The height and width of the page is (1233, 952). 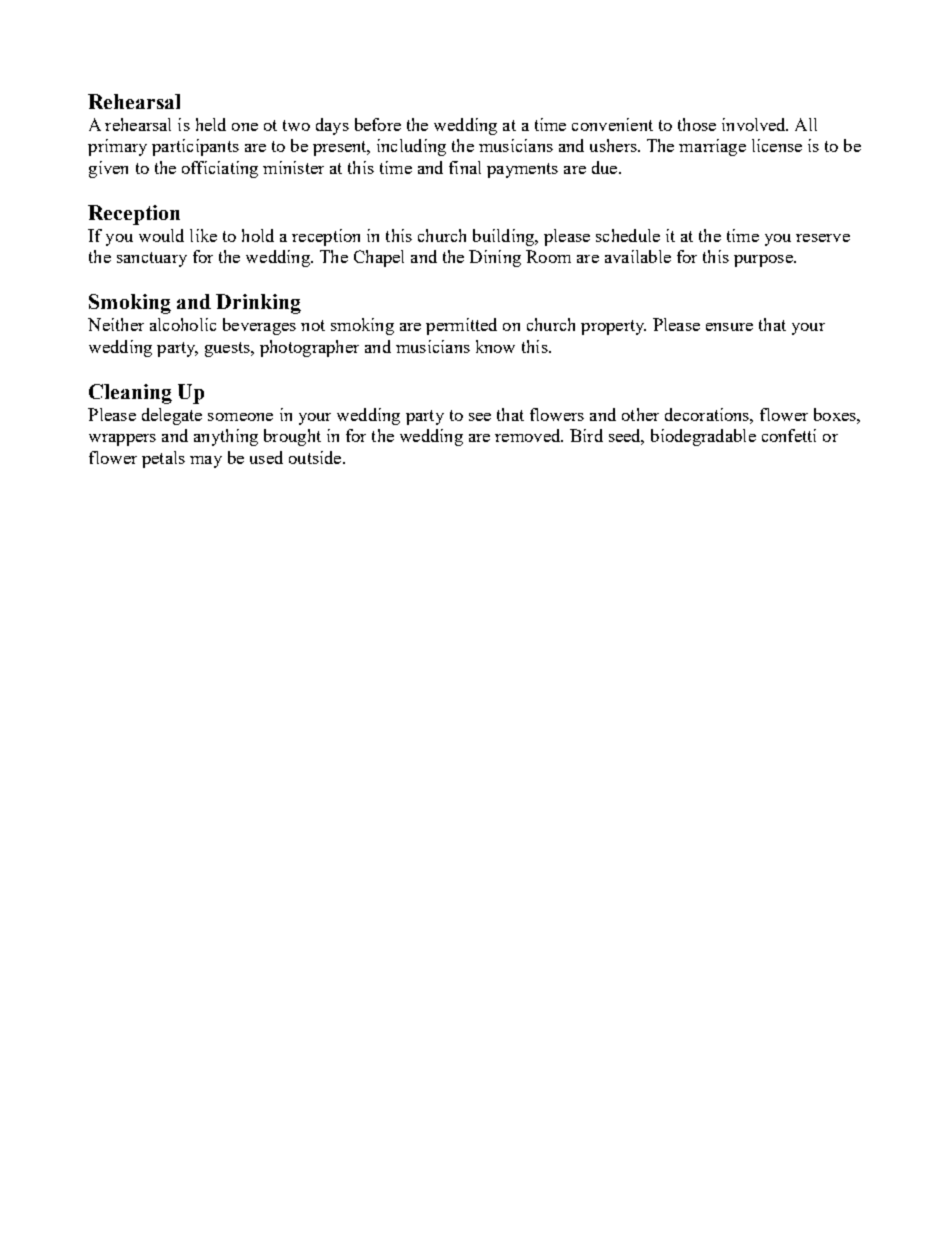 I want to click on may, so click(x=206, y=462).
